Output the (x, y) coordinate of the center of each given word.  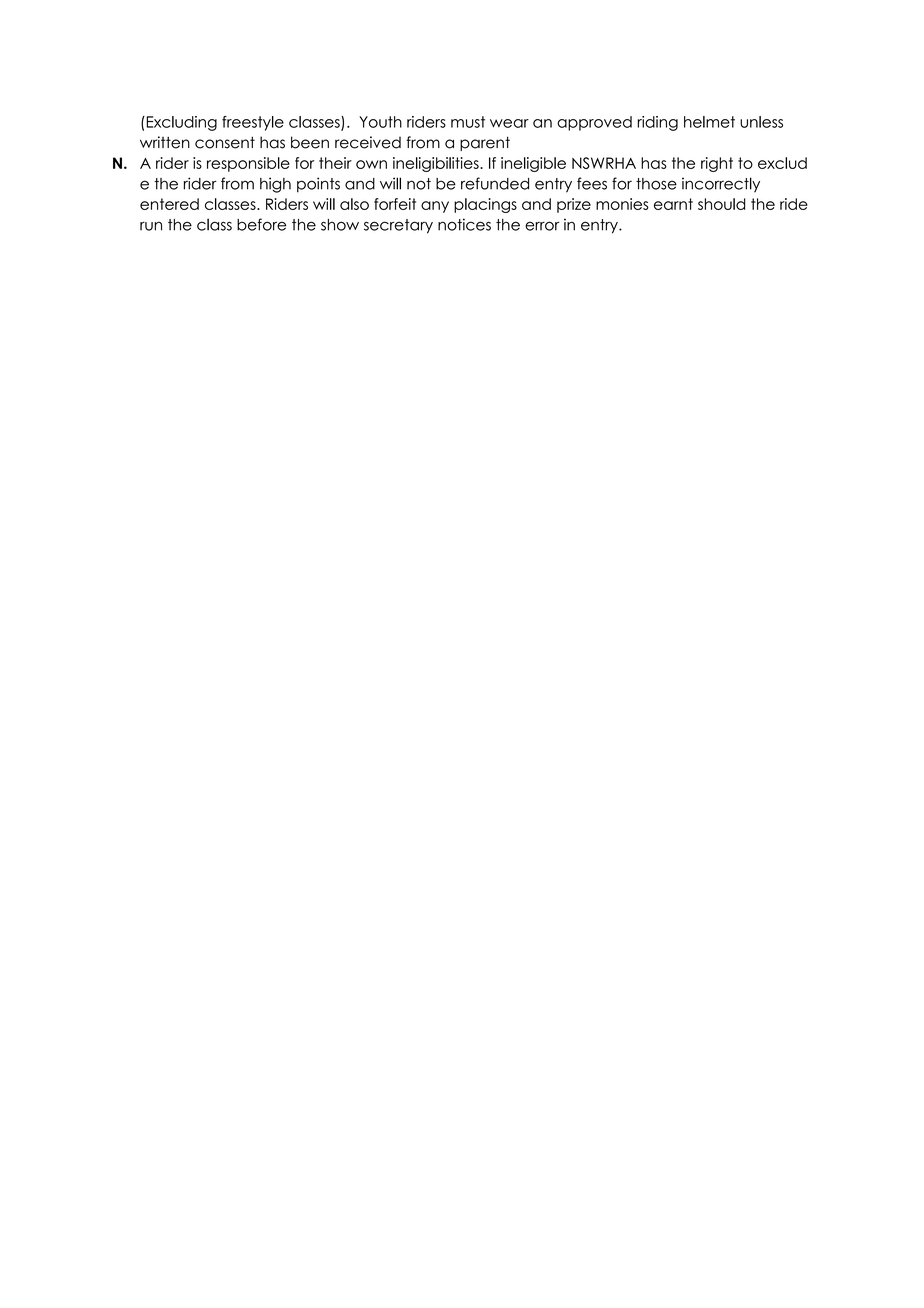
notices (464, 224)
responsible (248, 164)
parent (485, 143)
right (717, 164)
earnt (673, 204)
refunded (495, 183)
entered (169, 204)
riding (657, 123)
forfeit (395, 204)
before (261, 224)
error (542, 226)
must (468, 122)
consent (225, 142)
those (656, 184)
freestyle (253, 123)
